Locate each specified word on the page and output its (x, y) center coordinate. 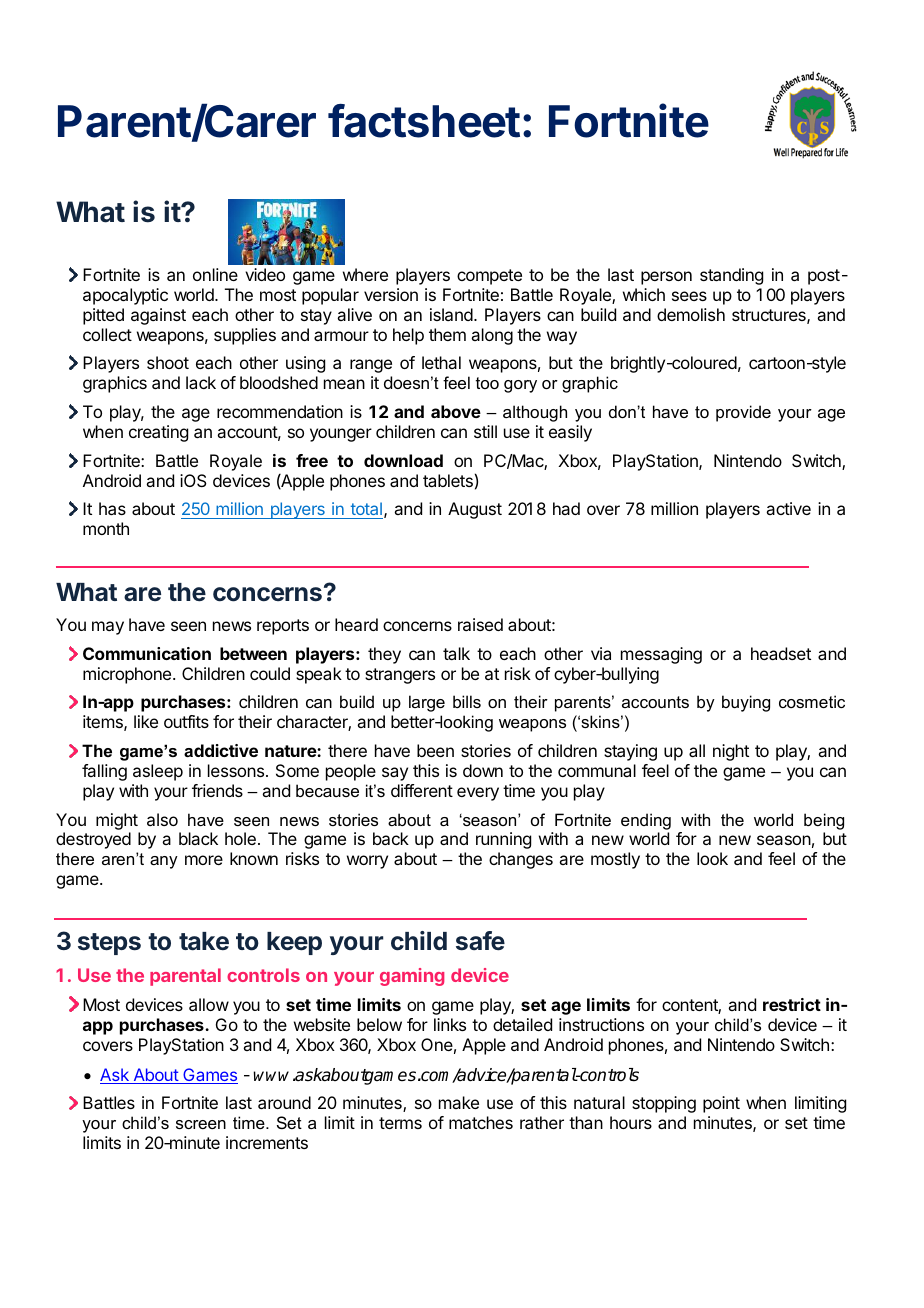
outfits (186, 721)
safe (480, 941)
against (158, 316)
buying (746, 703)
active (788, 508)
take (204, 941)
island (451, 314)
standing (731, 276)
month (106, 528)
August (475, 510)
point (721, 1104)
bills (467, 701)
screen (201, 1124)
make (459, 1102)
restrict (792, 1004)
